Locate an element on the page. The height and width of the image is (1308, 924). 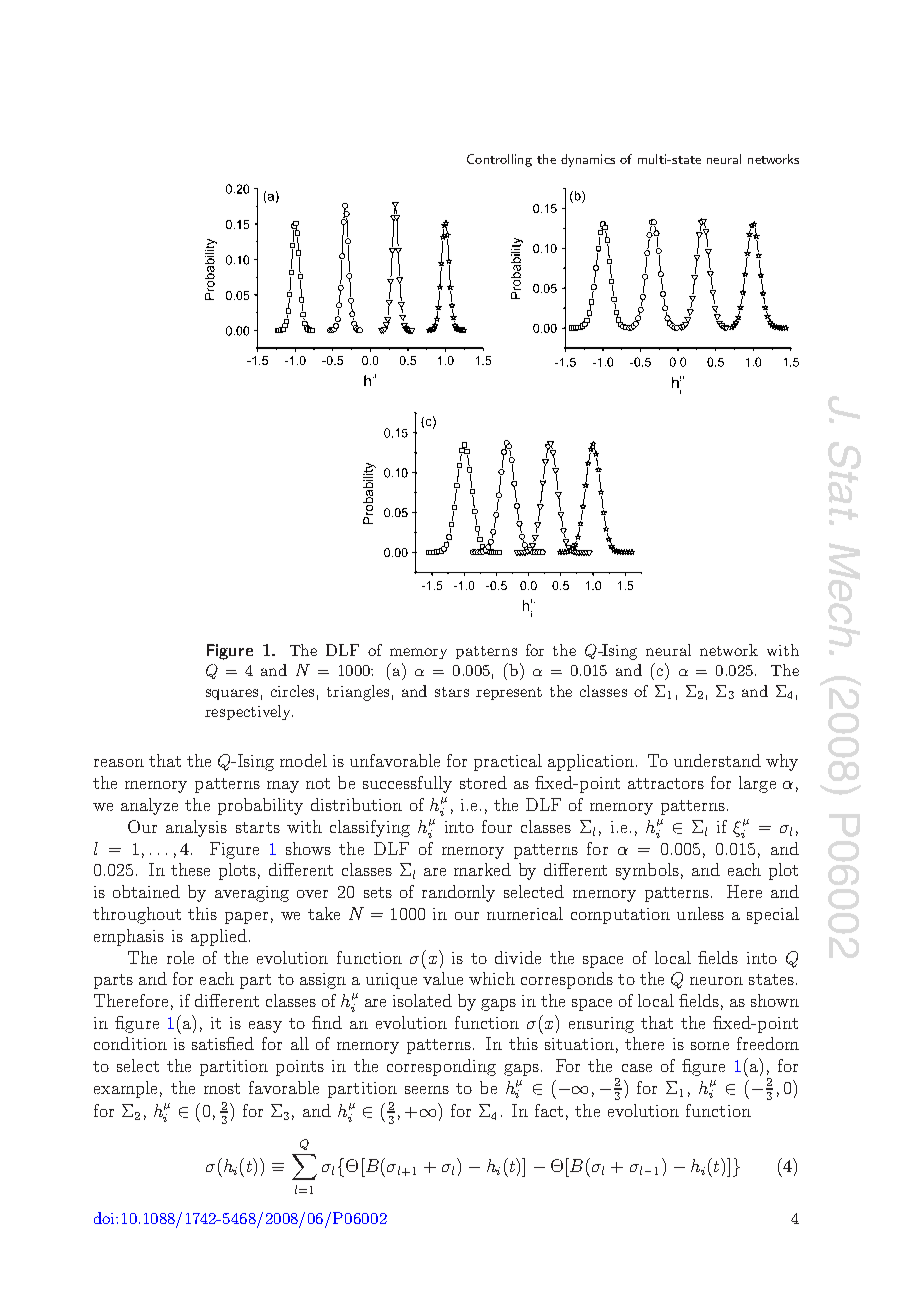
stars is located at coordinates (452, 692).
